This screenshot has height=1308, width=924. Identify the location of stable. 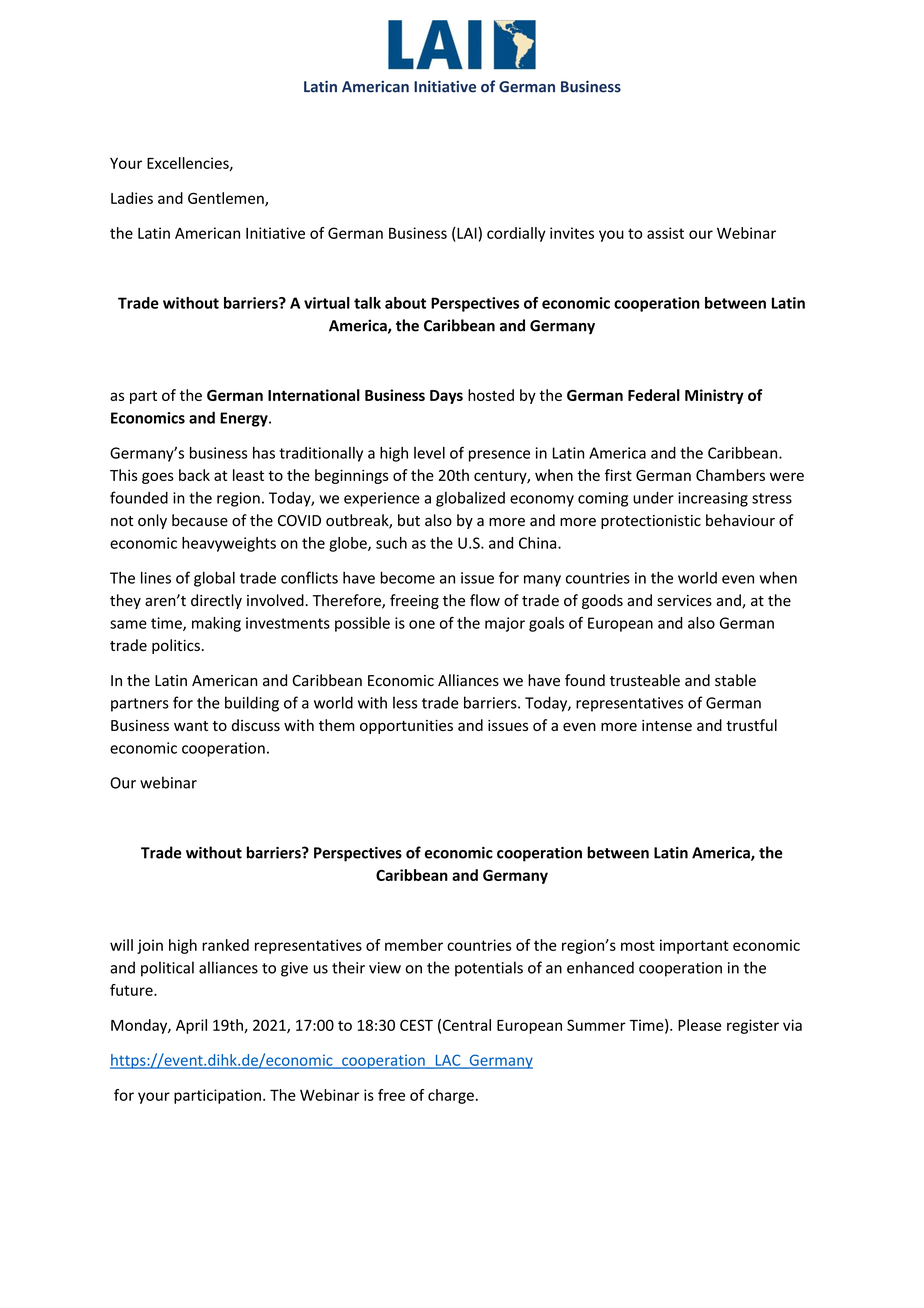
(735, 680).
